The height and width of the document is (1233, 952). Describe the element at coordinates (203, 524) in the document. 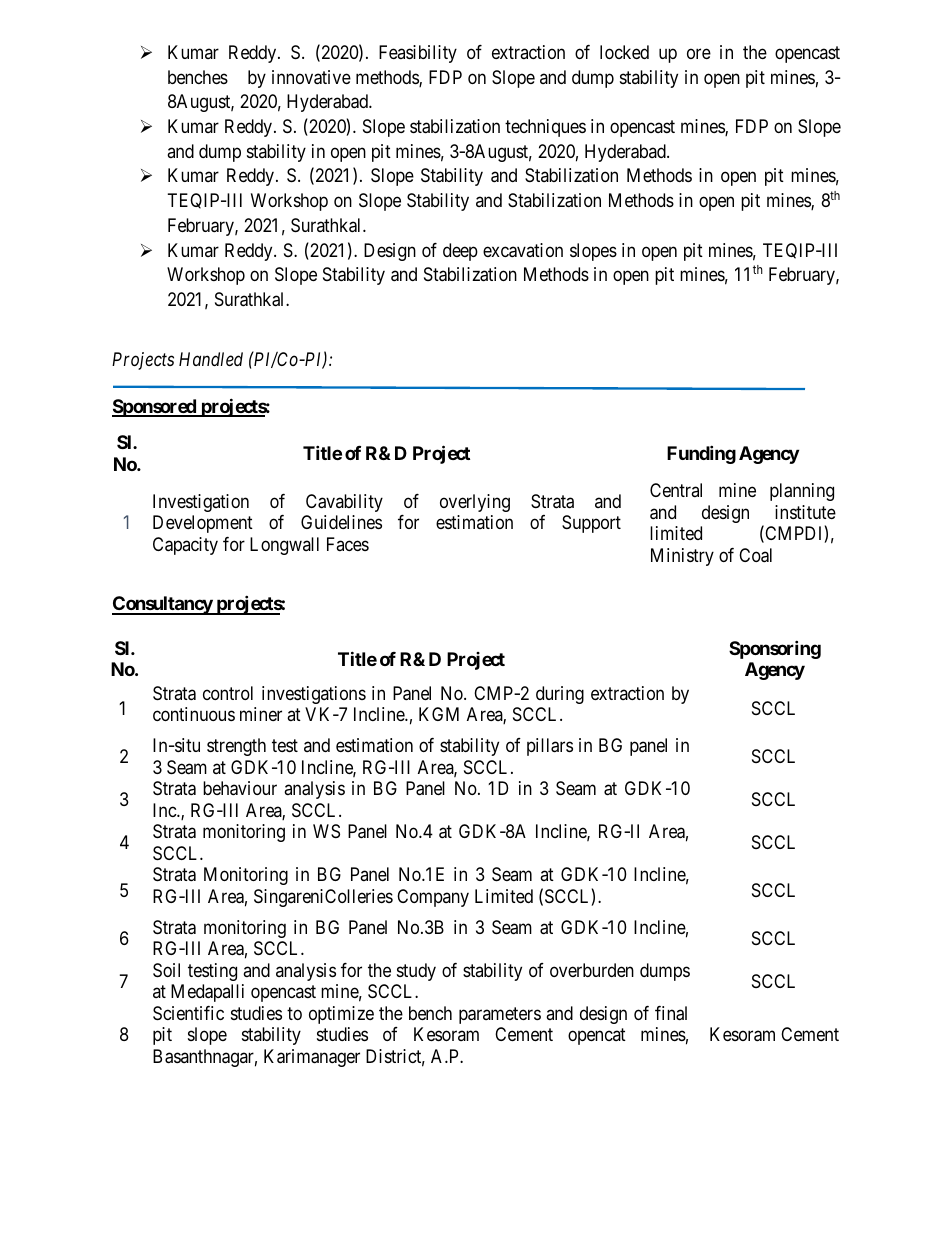

I see `Development` at that location.
